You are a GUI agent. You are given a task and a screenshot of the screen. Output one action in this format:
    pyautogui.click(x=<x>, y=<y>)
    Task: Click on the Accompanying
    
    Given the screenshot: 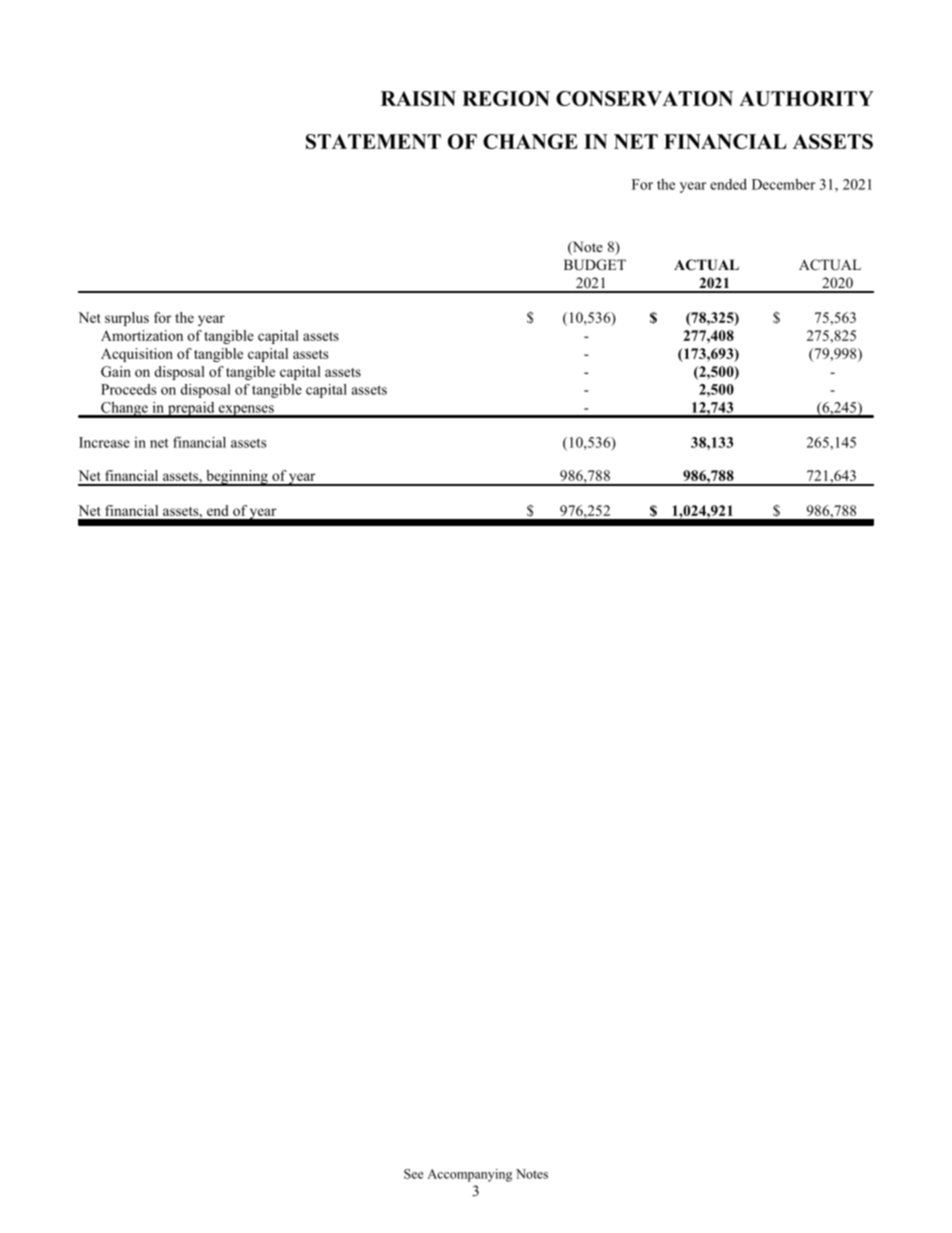 What is the action you would take?
    pyautogui.click(x=469, y=1175)
